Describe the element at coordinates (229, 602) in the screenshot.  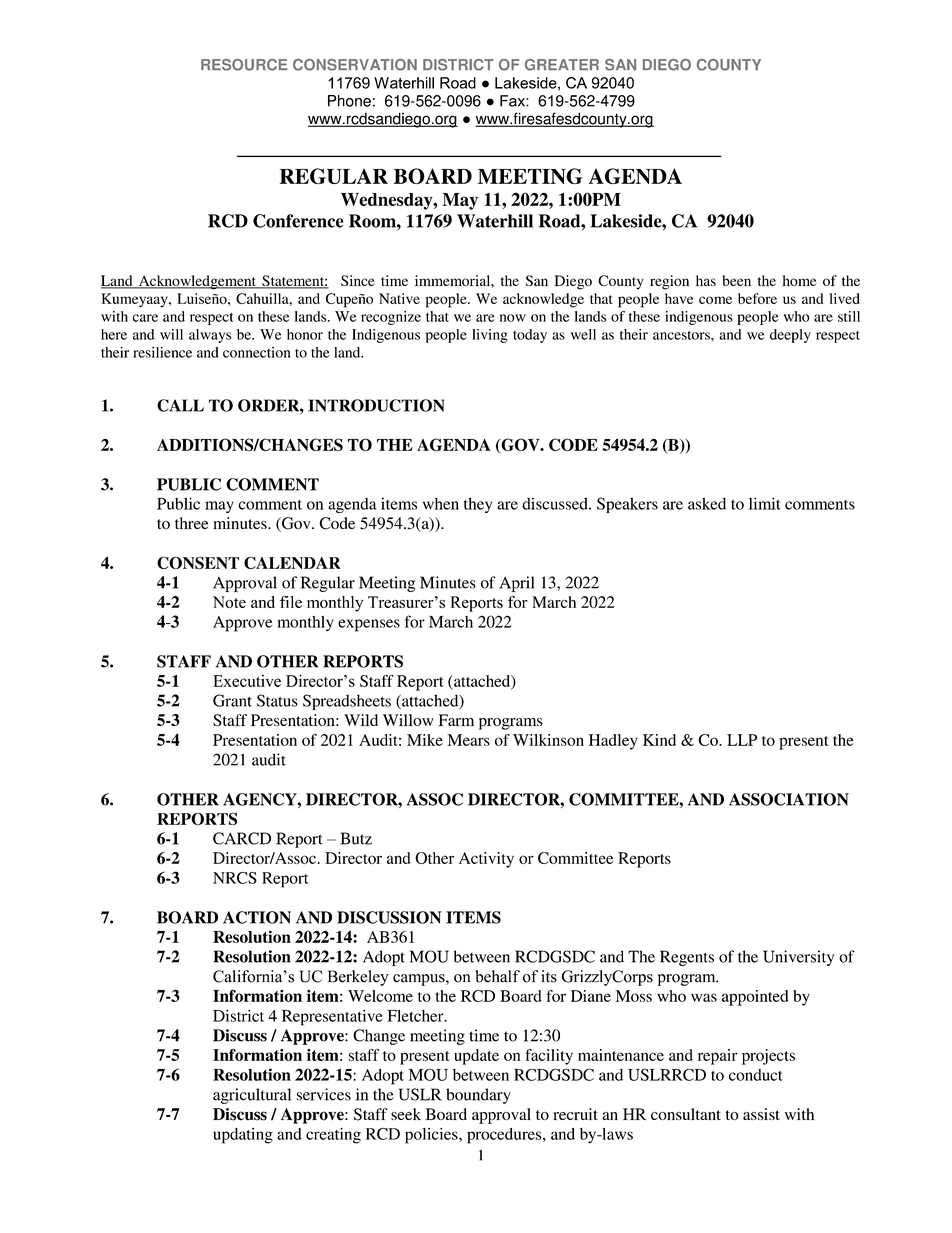
I see `Note` at that location.
